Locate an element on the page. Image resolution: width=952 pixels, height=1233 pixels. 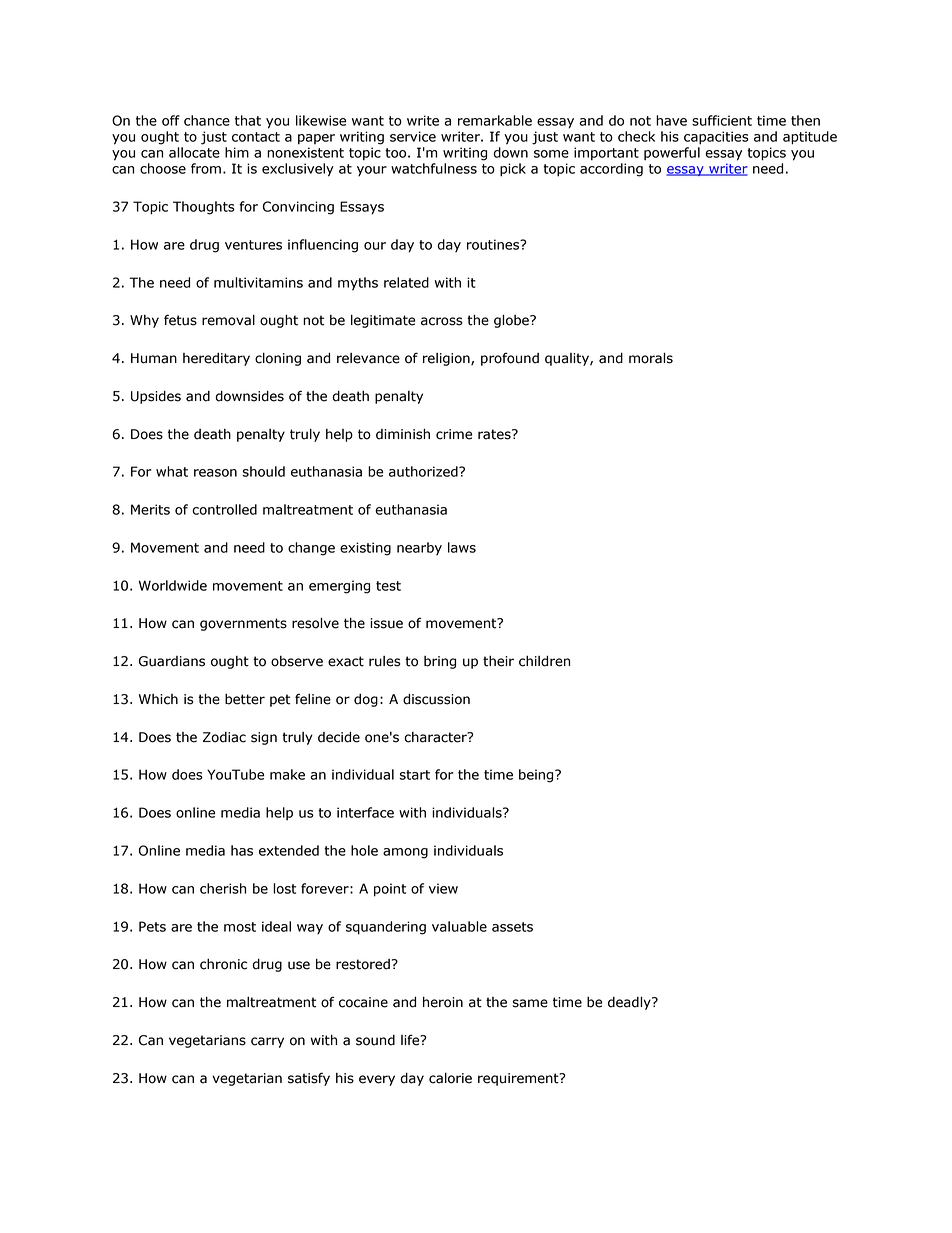
capacities is located at coordinates (716, 138).
